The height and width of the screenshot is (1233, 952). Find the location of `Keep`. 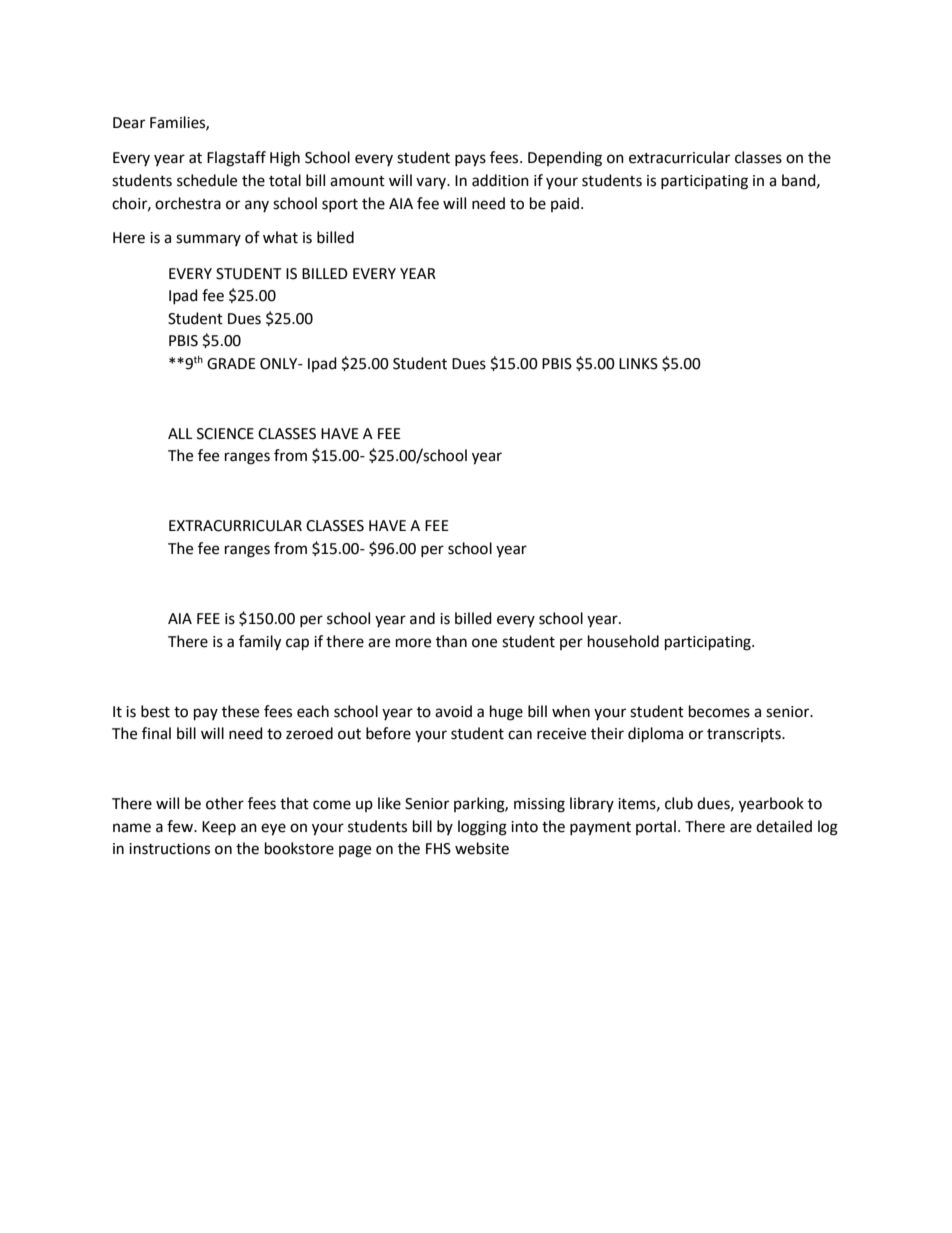

Keep is located at coordinates (219, 828).
